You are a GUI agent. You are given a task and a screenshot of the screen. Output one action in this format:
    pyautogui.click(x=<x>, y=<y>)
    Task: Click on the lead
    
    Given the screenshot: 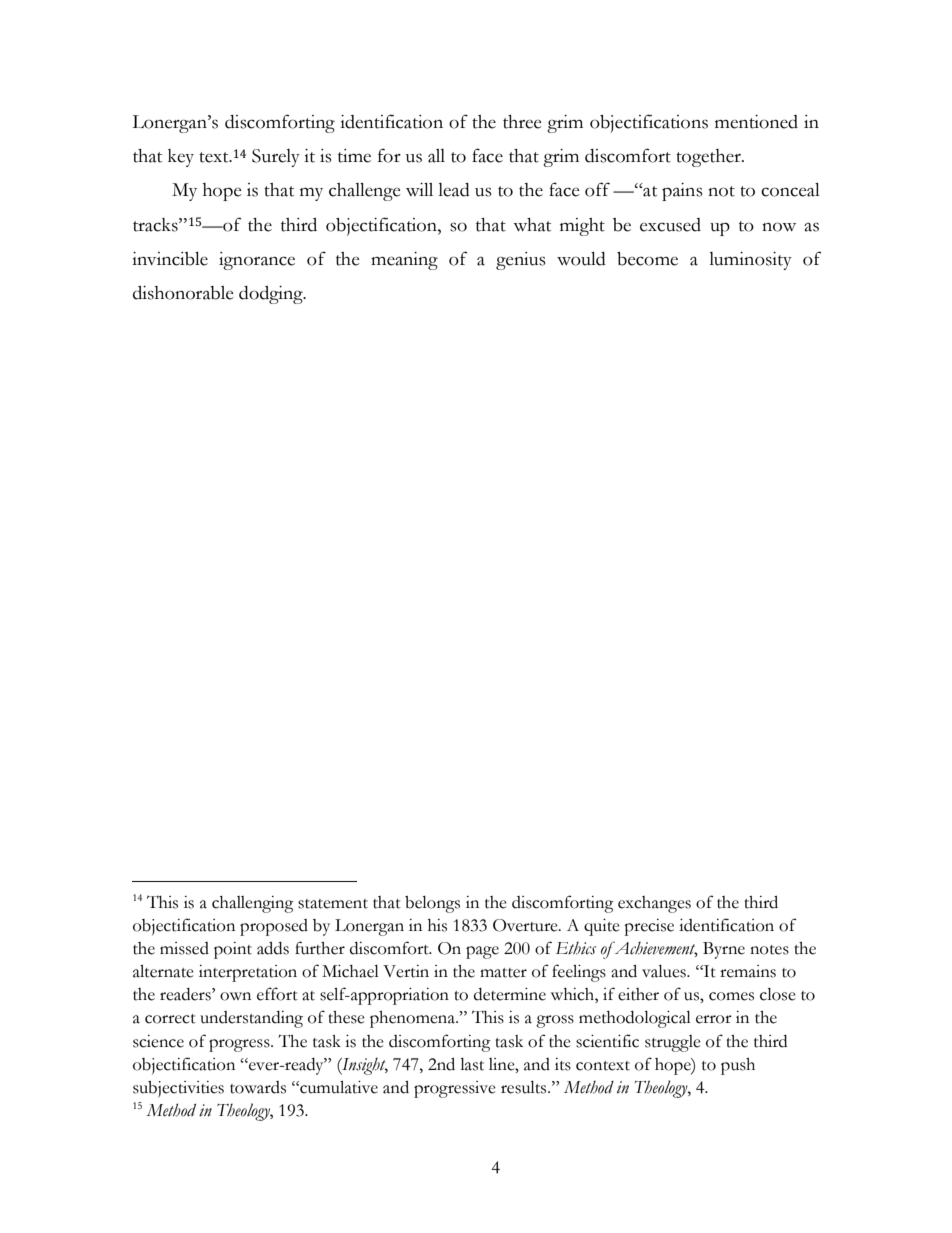 What is the action you would take?
    pyautogui.click(x=454, y=190)
